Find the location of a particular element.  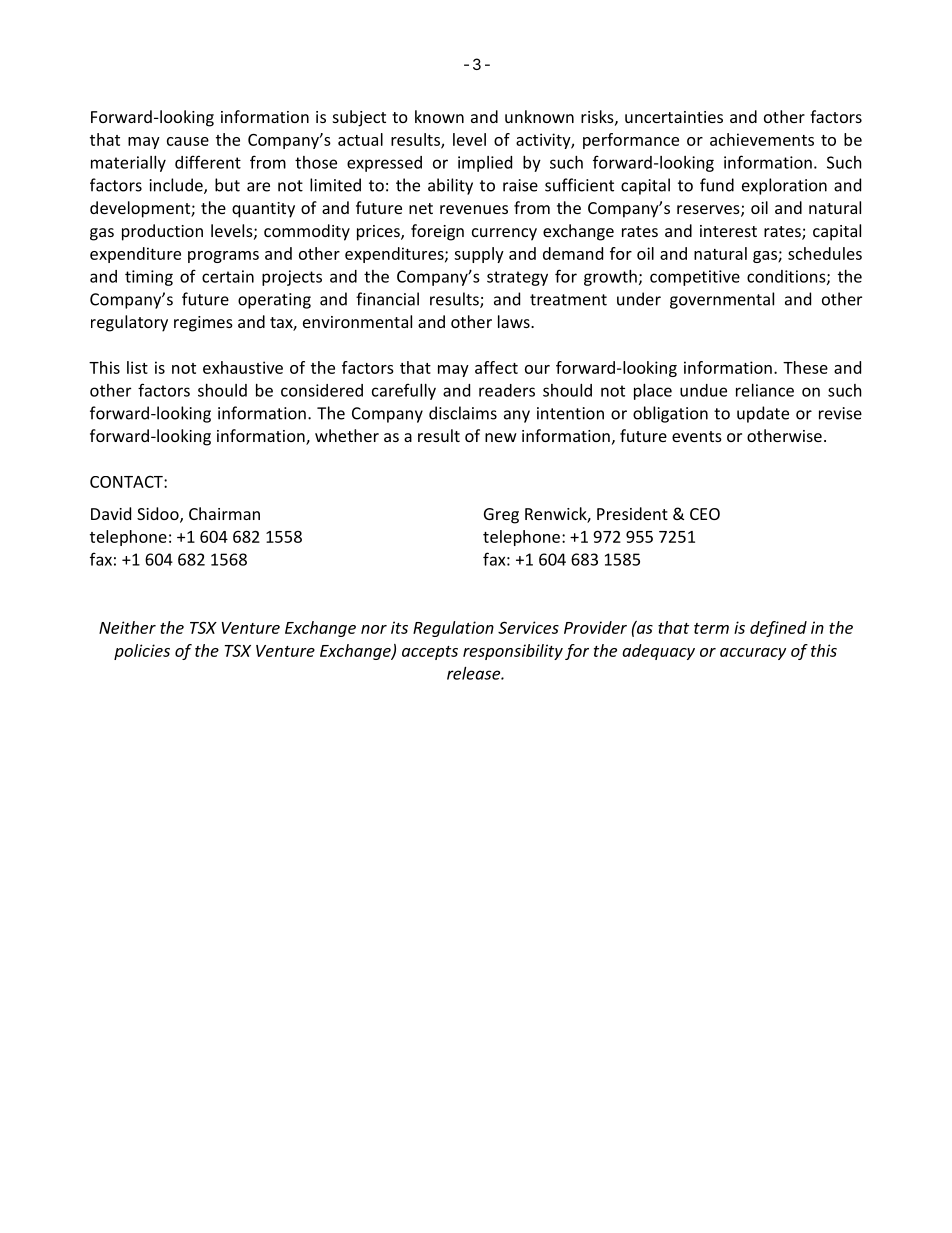

laws is located at coordinates (515, 321).
